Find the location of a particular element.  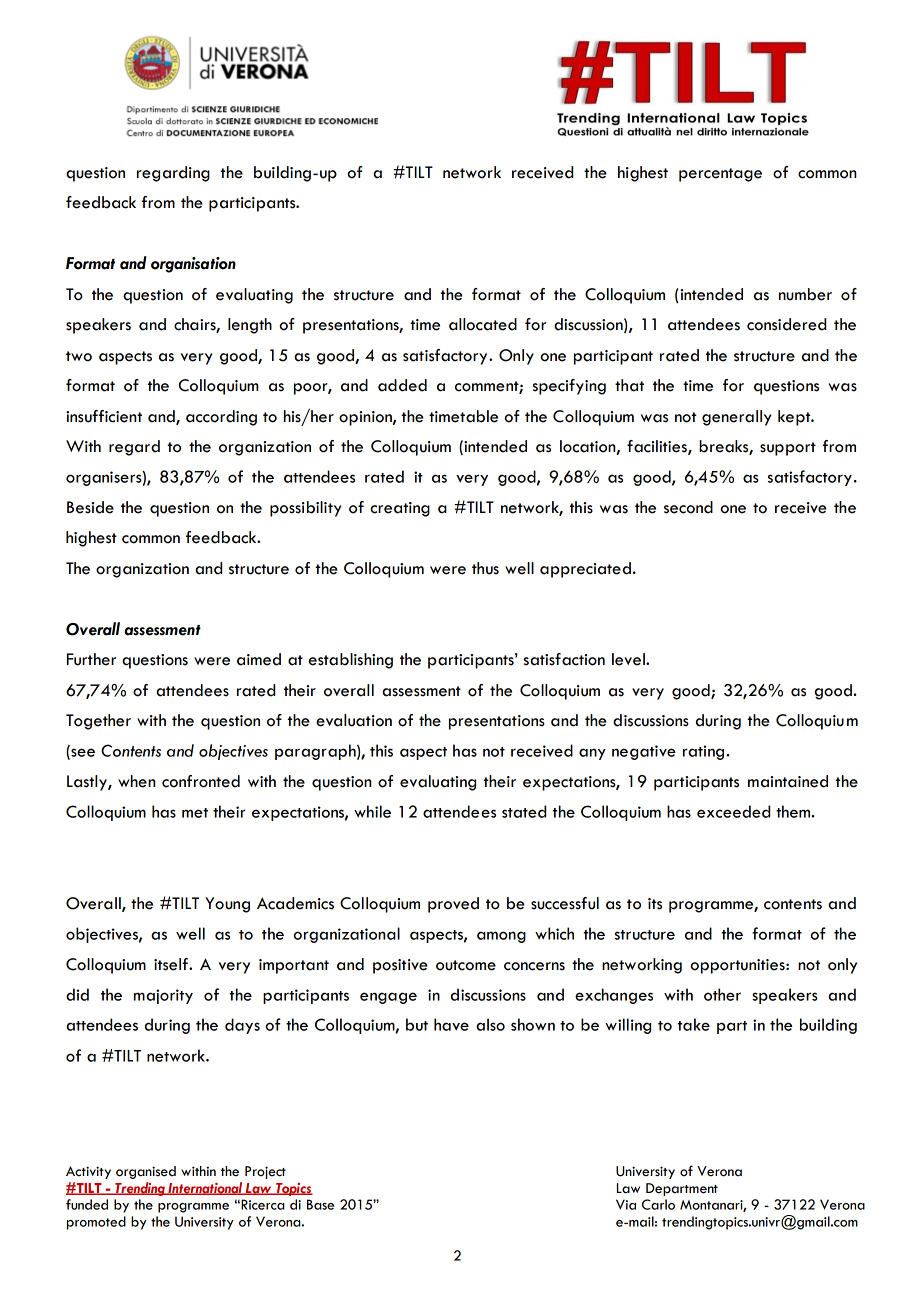

Carlo is located at coordinates (658, 1204).
